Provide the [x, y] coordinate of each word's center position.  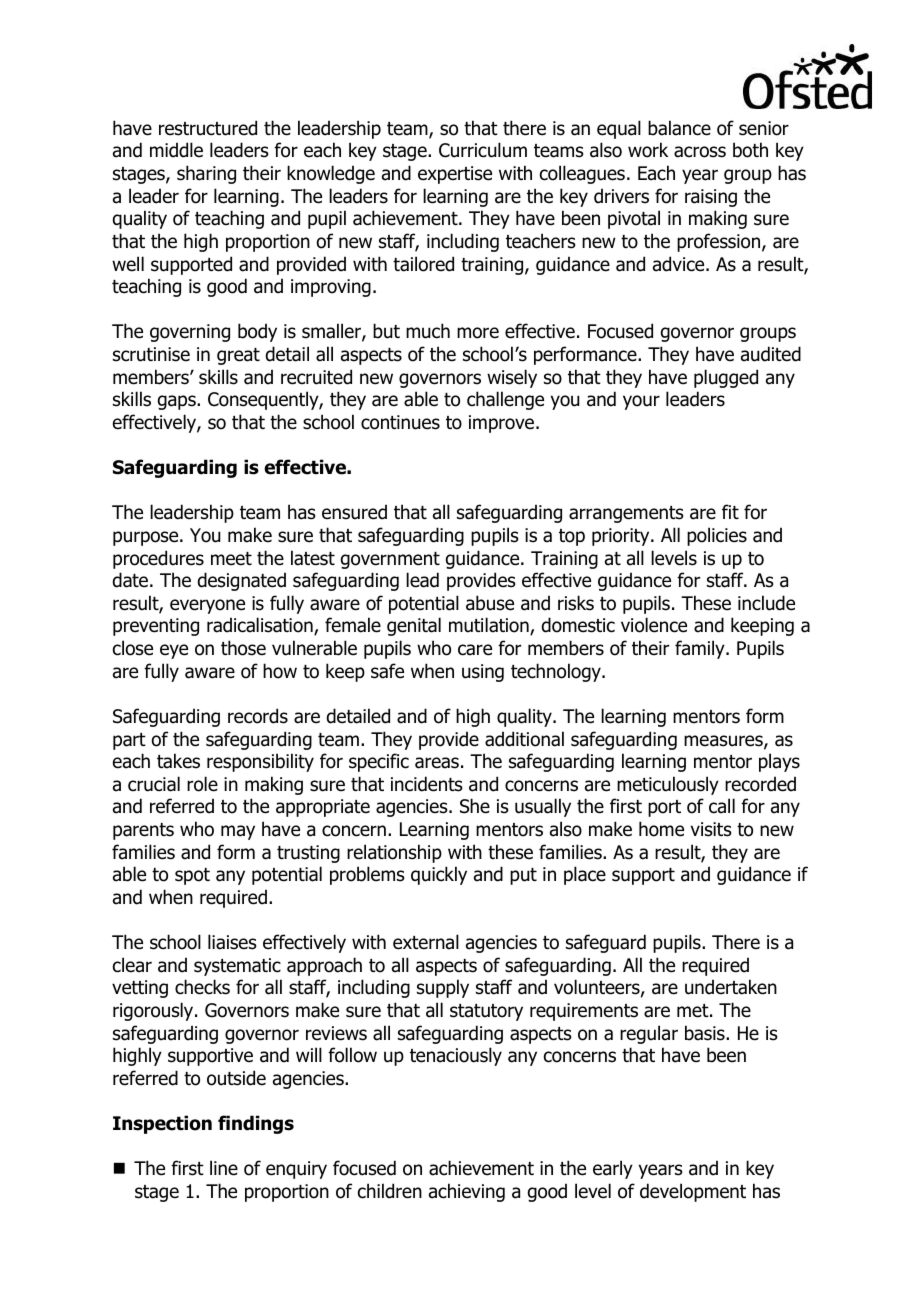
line [224, 1168]
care [475, 650]
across [700, 152]
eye [174, 651]
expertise [455, 175]
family [701, 649]
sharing [206, 174]
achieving [467, 1192]
